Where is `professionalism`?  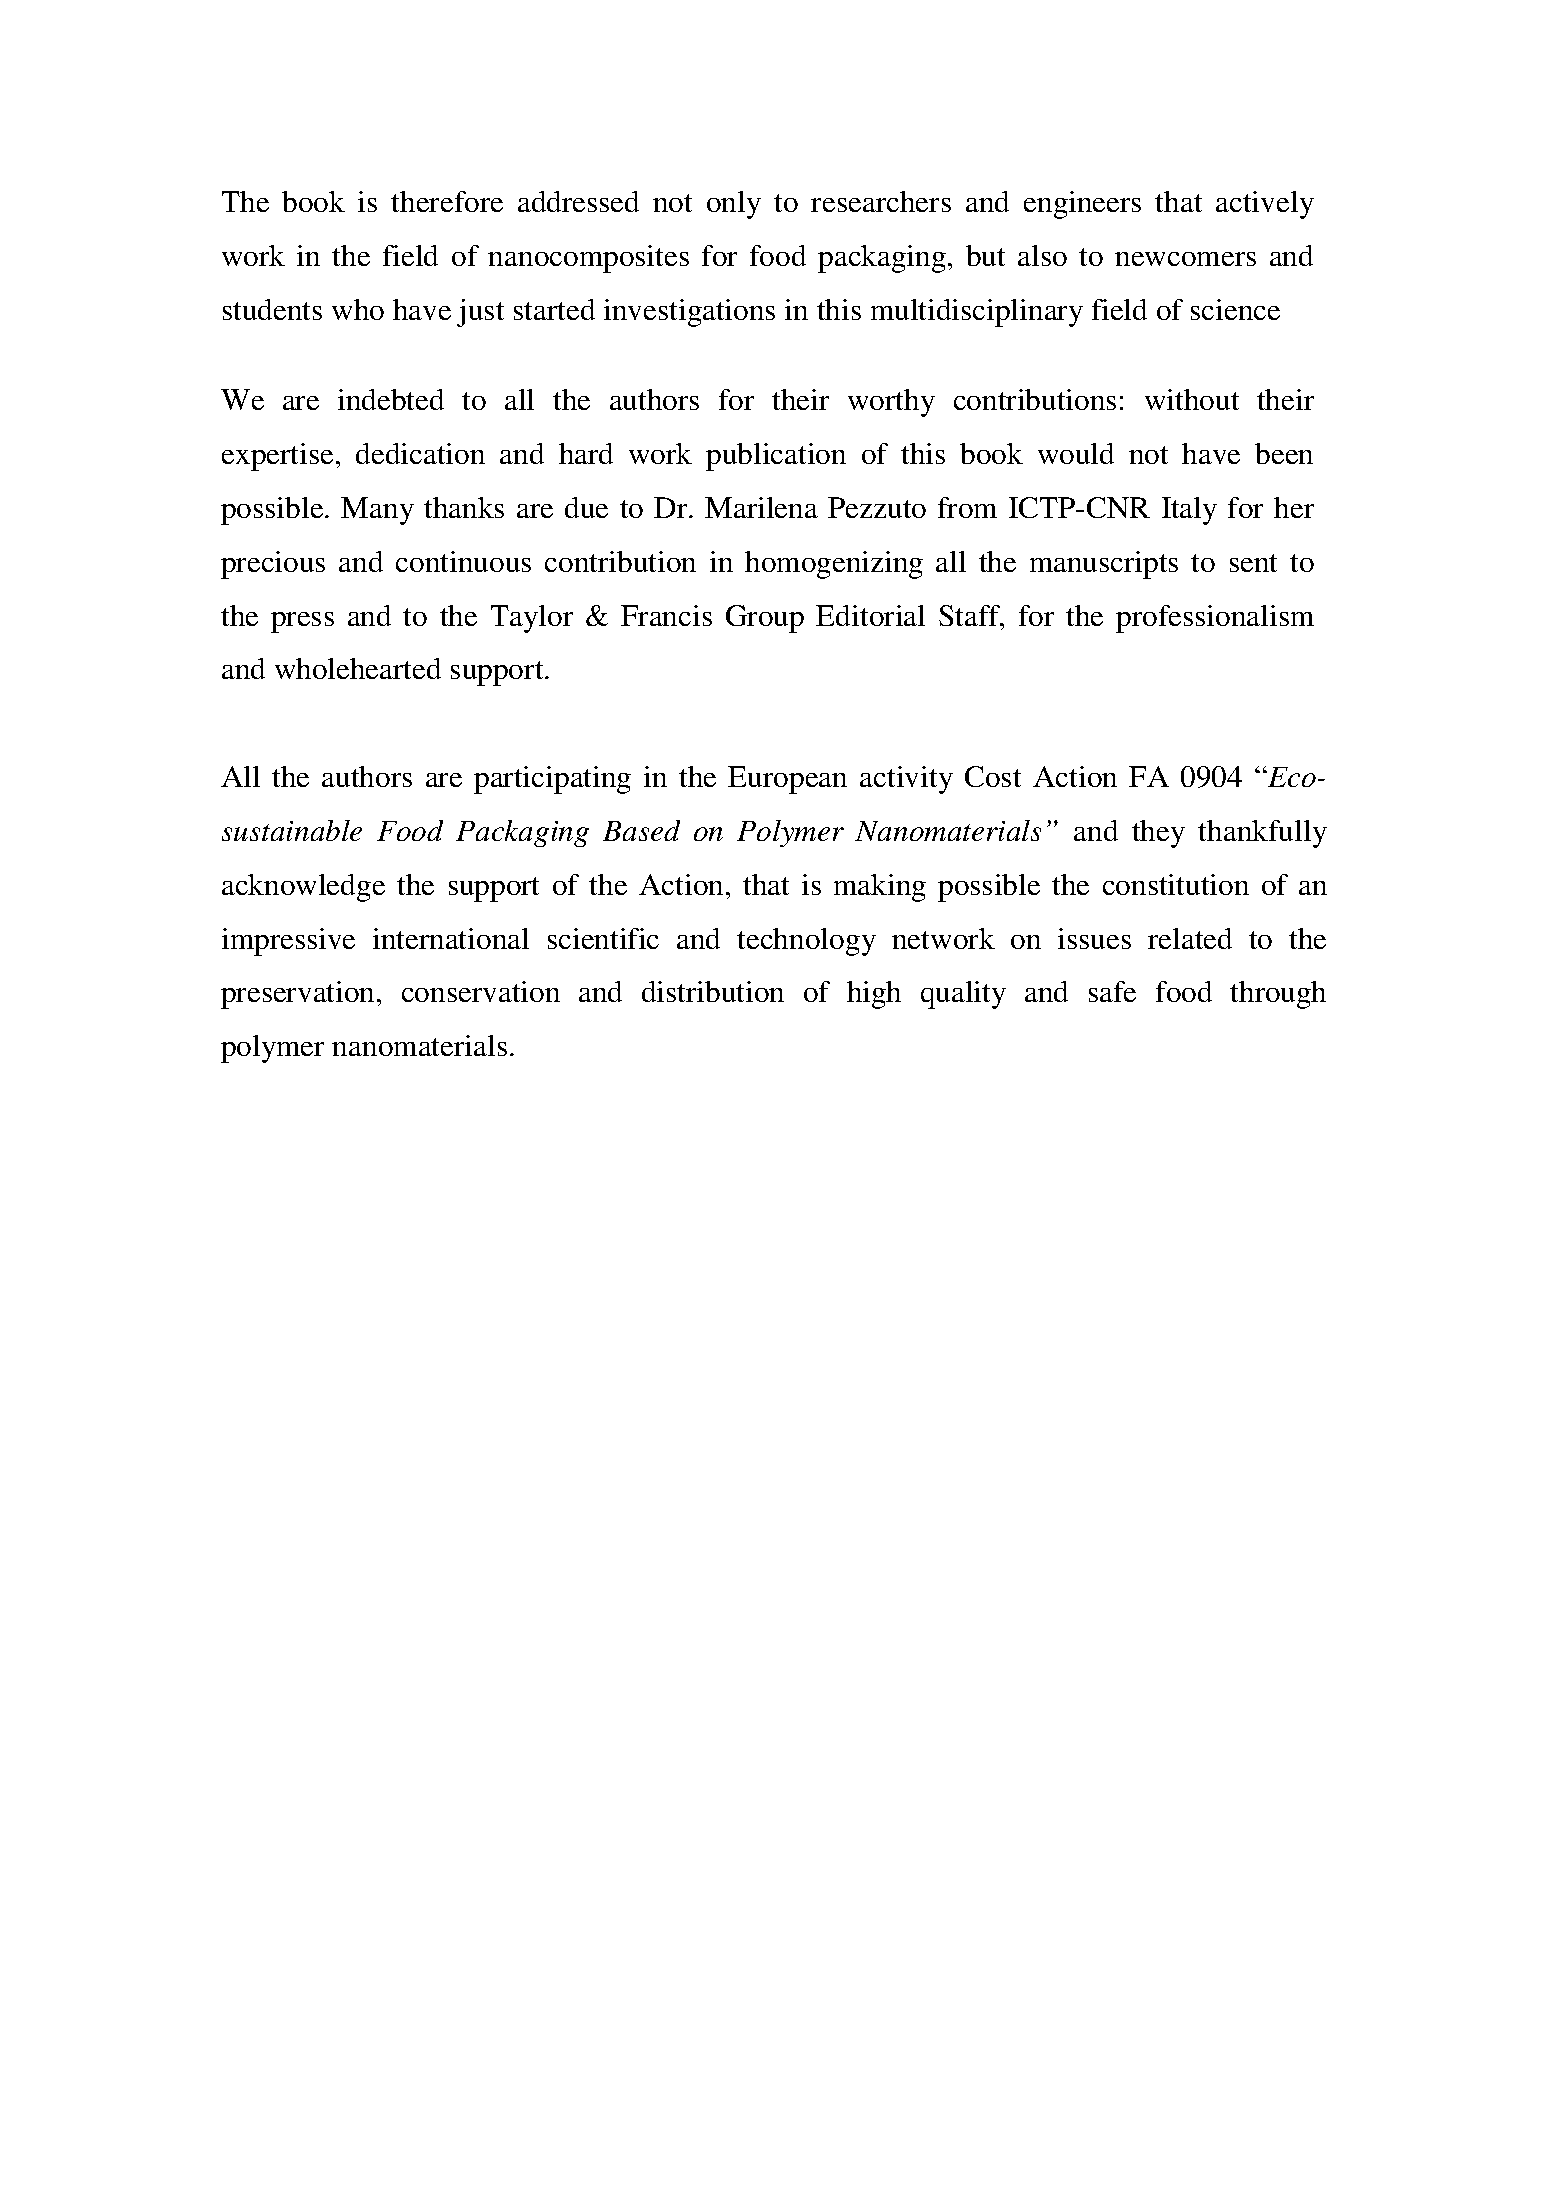
professionalism is located at coordinates (1215, 619).
